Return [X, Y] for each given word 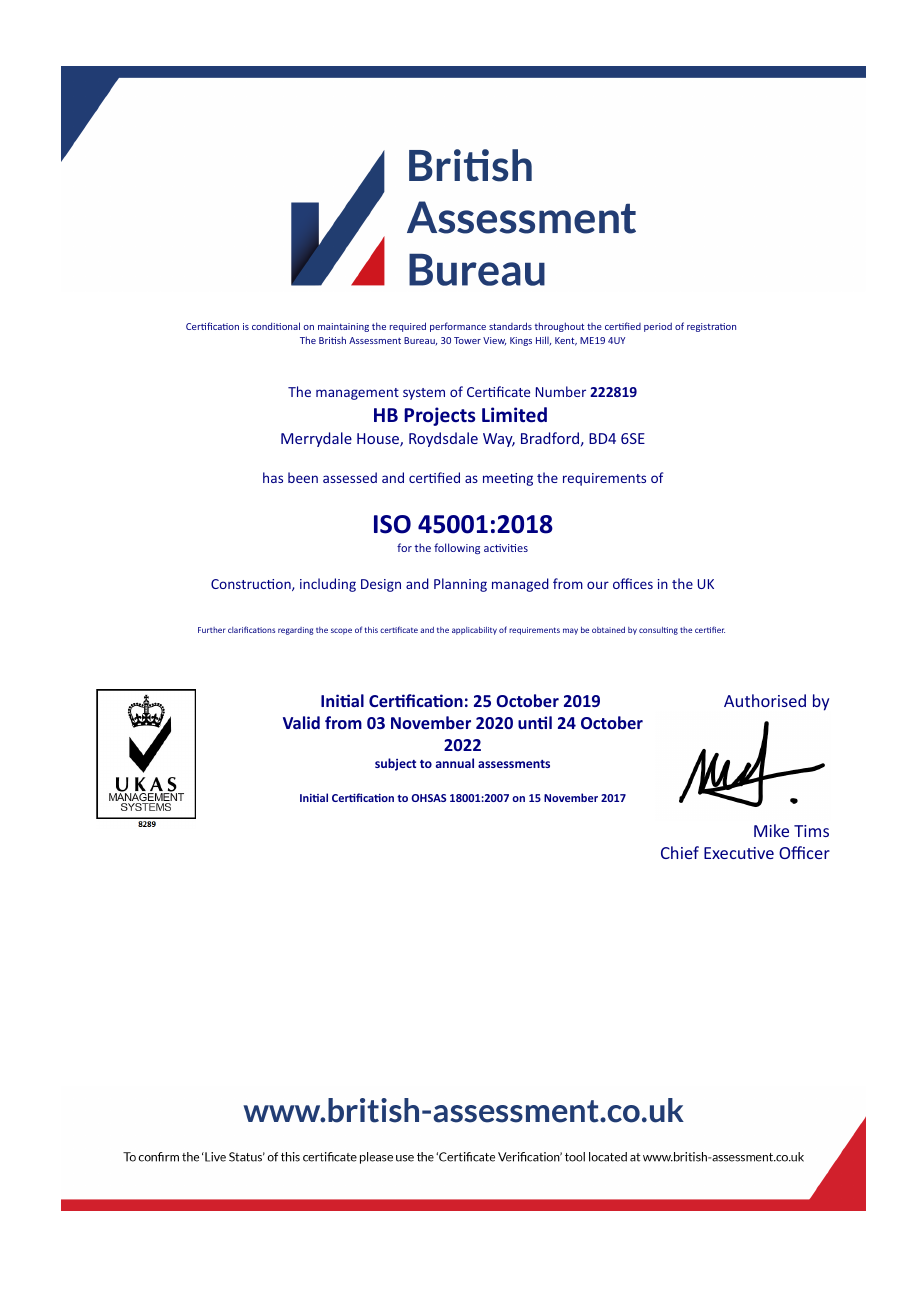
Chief [680, 852]
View [494, 341]
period [658, 327]
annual [455, 763]
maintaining [343, 327]
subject [395, 764]
